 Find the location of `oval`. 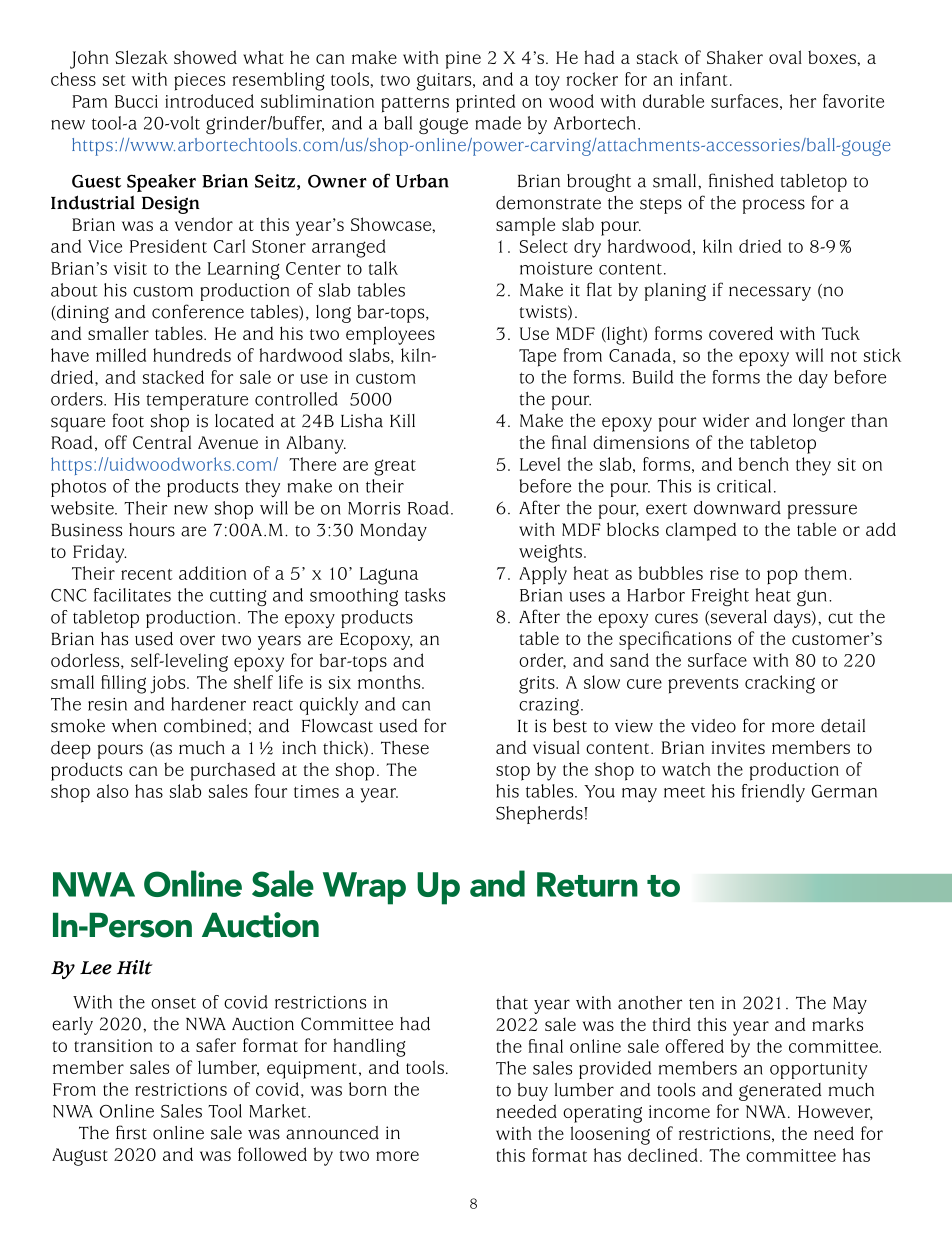

oval is located at coordinates (785, 57).
